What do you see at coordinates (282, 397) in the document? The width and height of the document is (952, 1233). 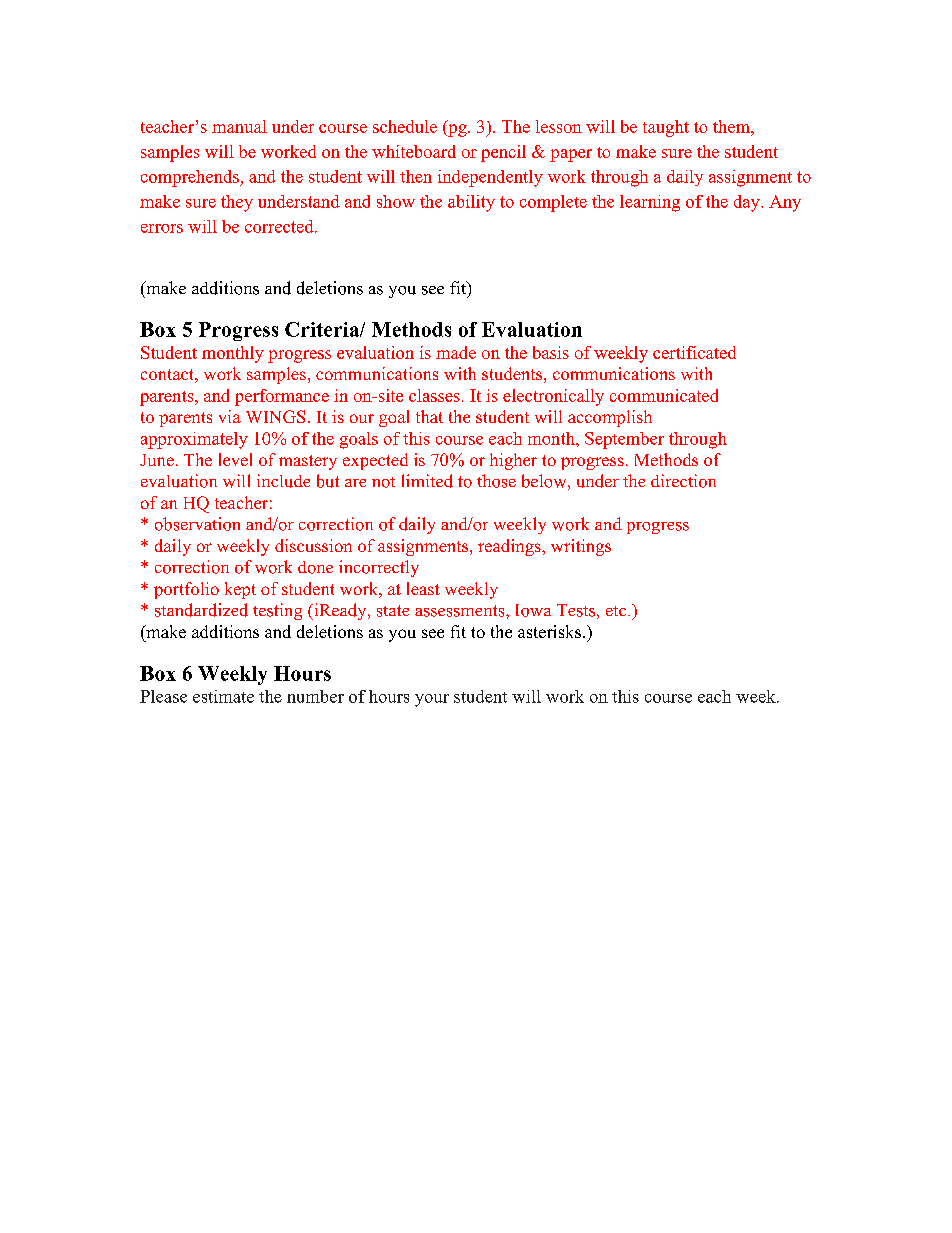 I see `performance` at bounding box center [282, 397].
